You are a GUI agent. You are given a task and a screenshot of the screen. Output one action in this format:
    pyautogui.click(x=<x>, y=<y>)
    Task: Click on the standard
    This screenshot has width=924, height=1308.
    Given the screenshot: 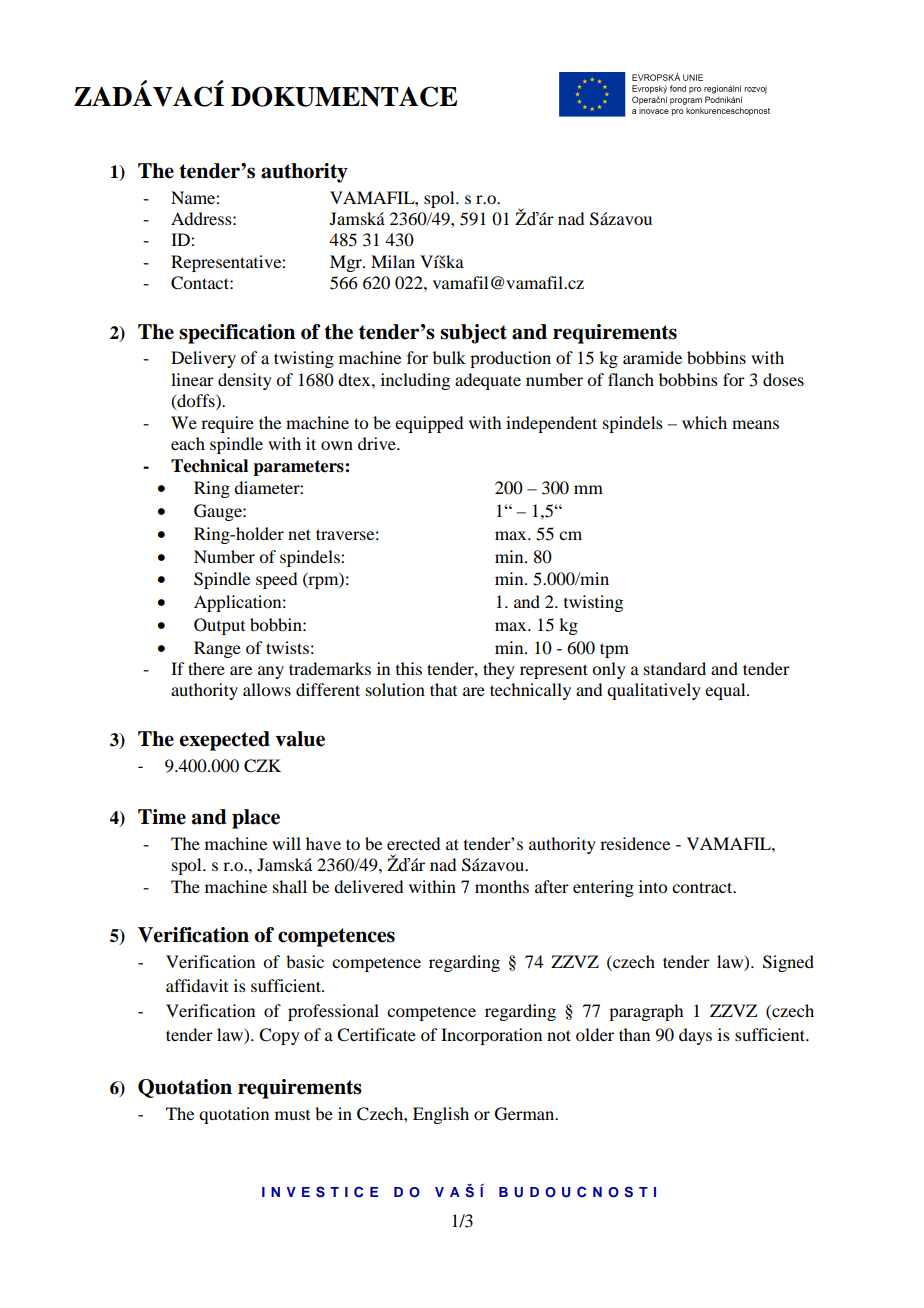 What is the action you would take?
    pyautogui.click(x=675, y=668)
